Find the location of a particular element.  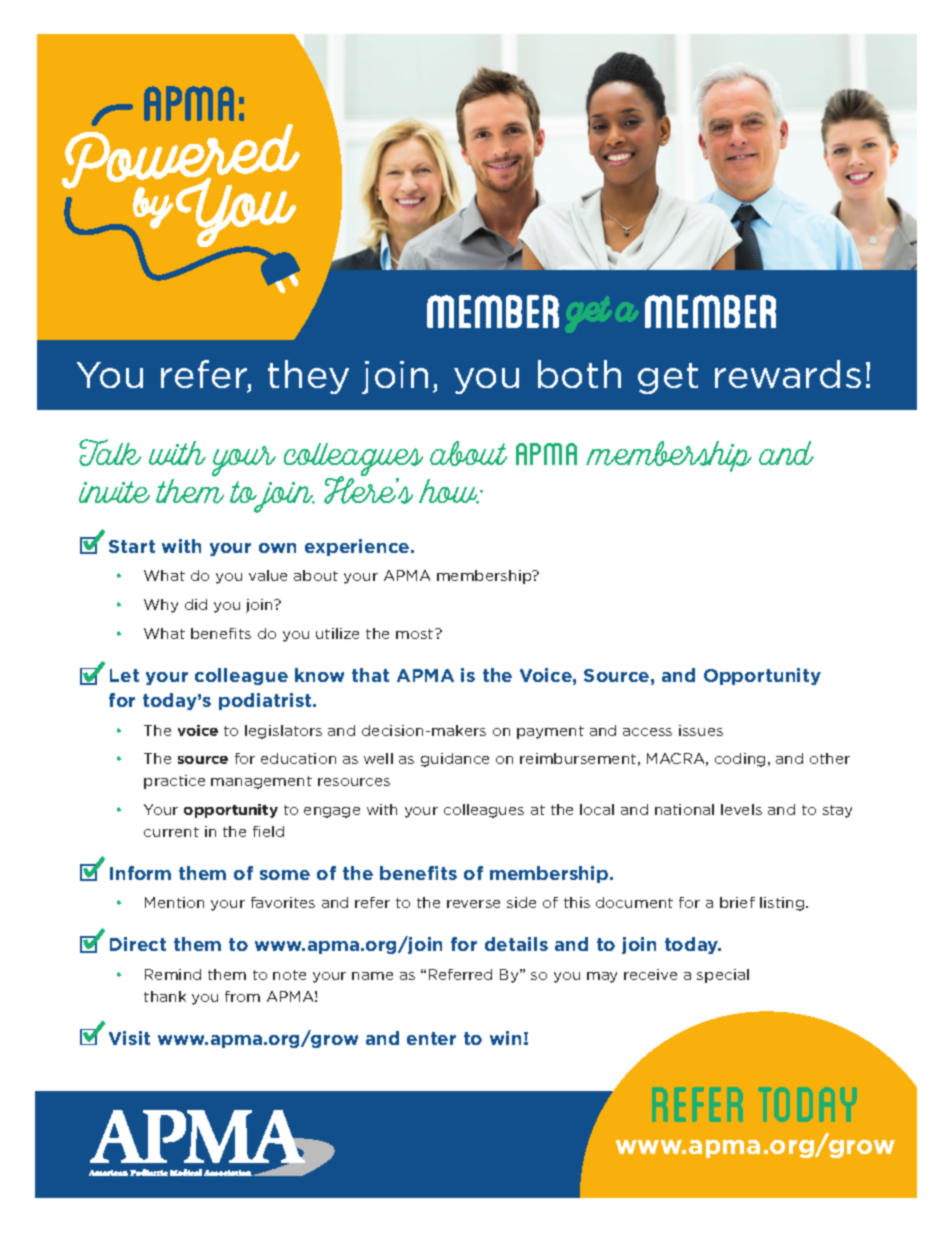

how is located at coordinates (449, 491).
